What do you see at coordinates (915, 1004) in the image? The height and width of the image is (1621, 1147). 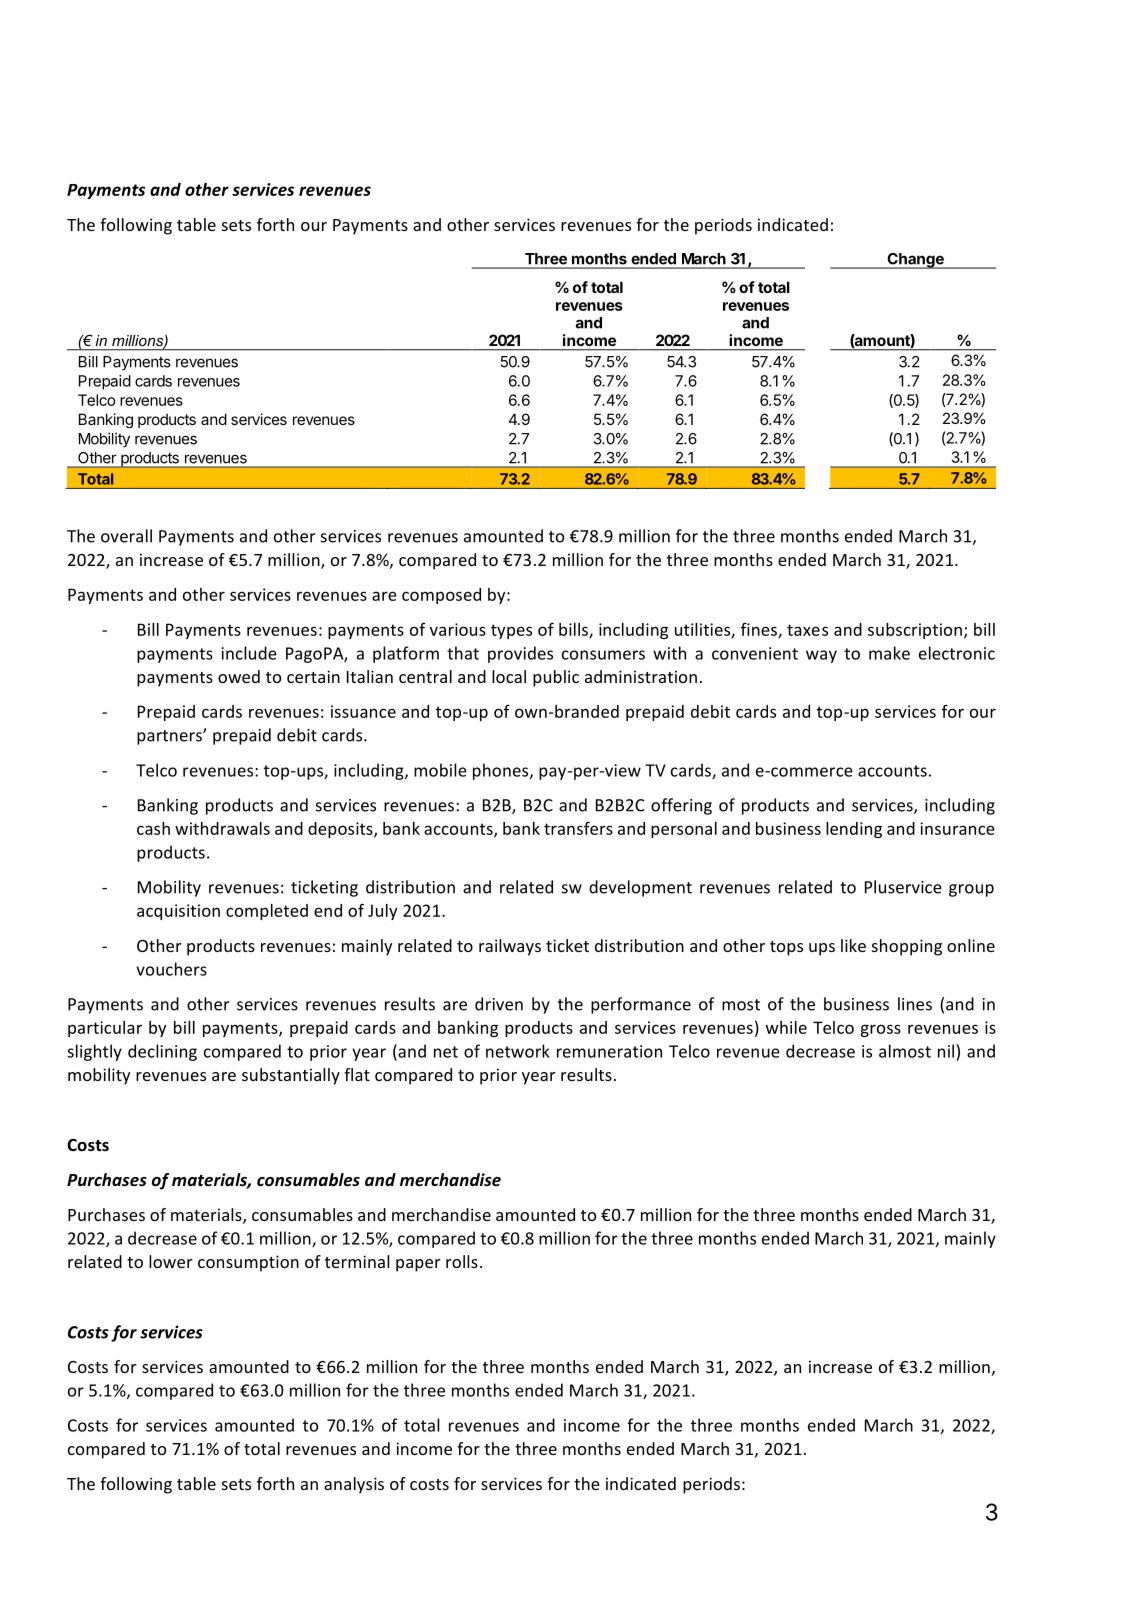 I see `lines` at bounding box center [915, 1004].
